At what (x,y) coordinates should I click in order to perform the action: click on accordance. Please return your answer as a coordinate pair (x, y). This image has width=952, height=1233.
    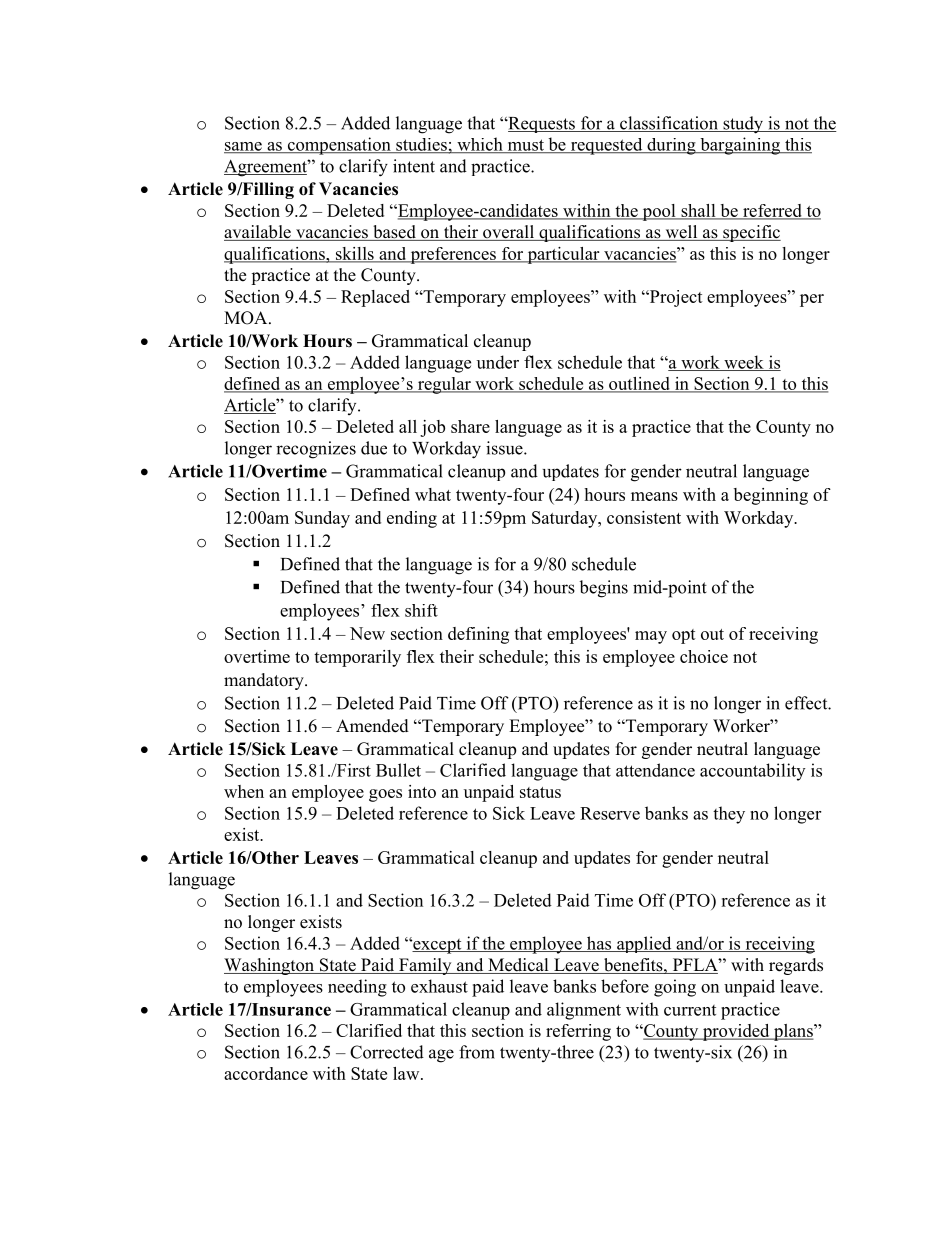
    Looking at the image, I should click on (266, 1073).
